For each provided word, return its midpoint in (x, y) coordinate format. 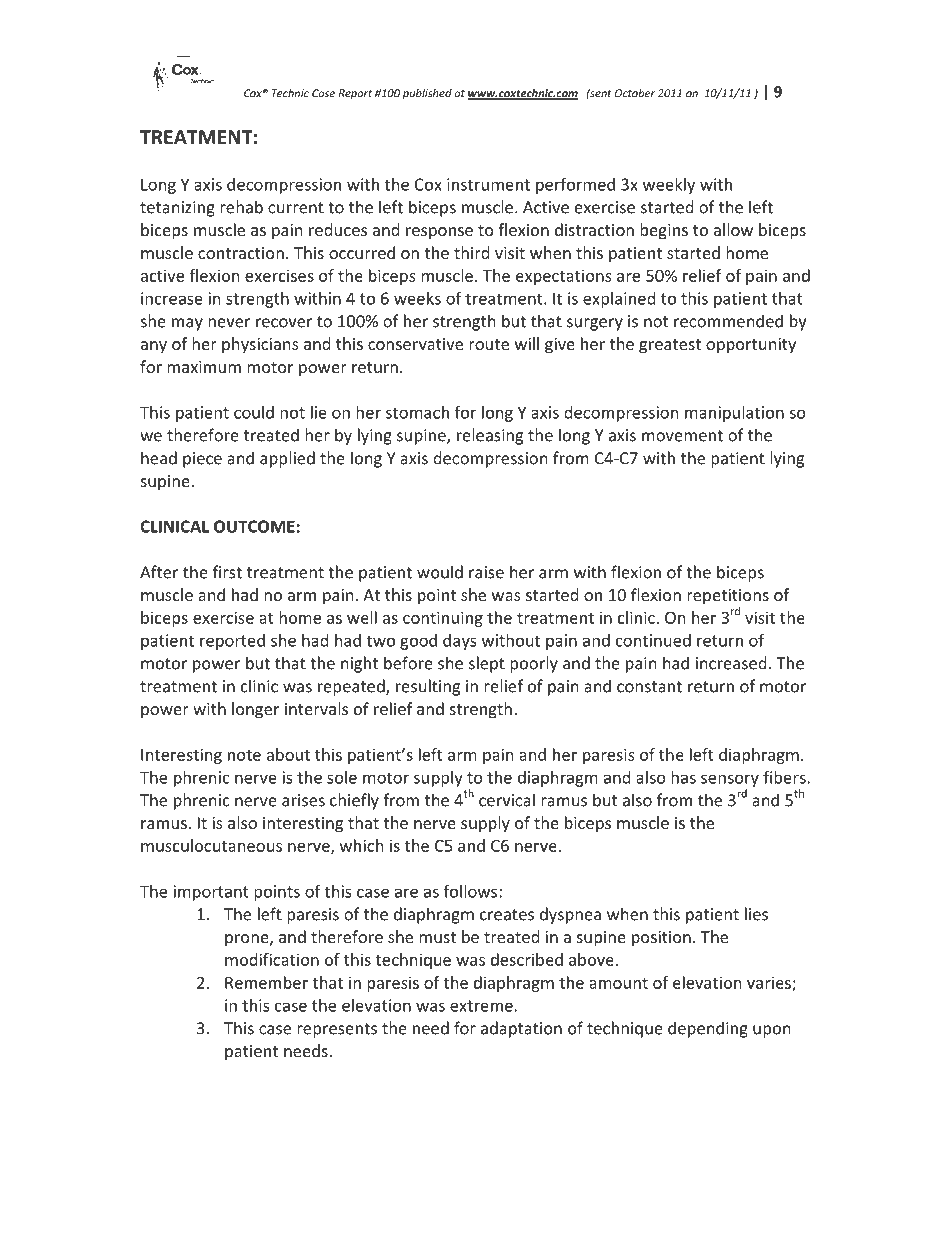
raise (486, 572)
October (635, 93)
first (227, 572)
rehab (241, 207)
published (427, 94)
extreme (481, 1006)
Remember (266, 982)
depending (708, 1029)
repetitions (728, 597)
